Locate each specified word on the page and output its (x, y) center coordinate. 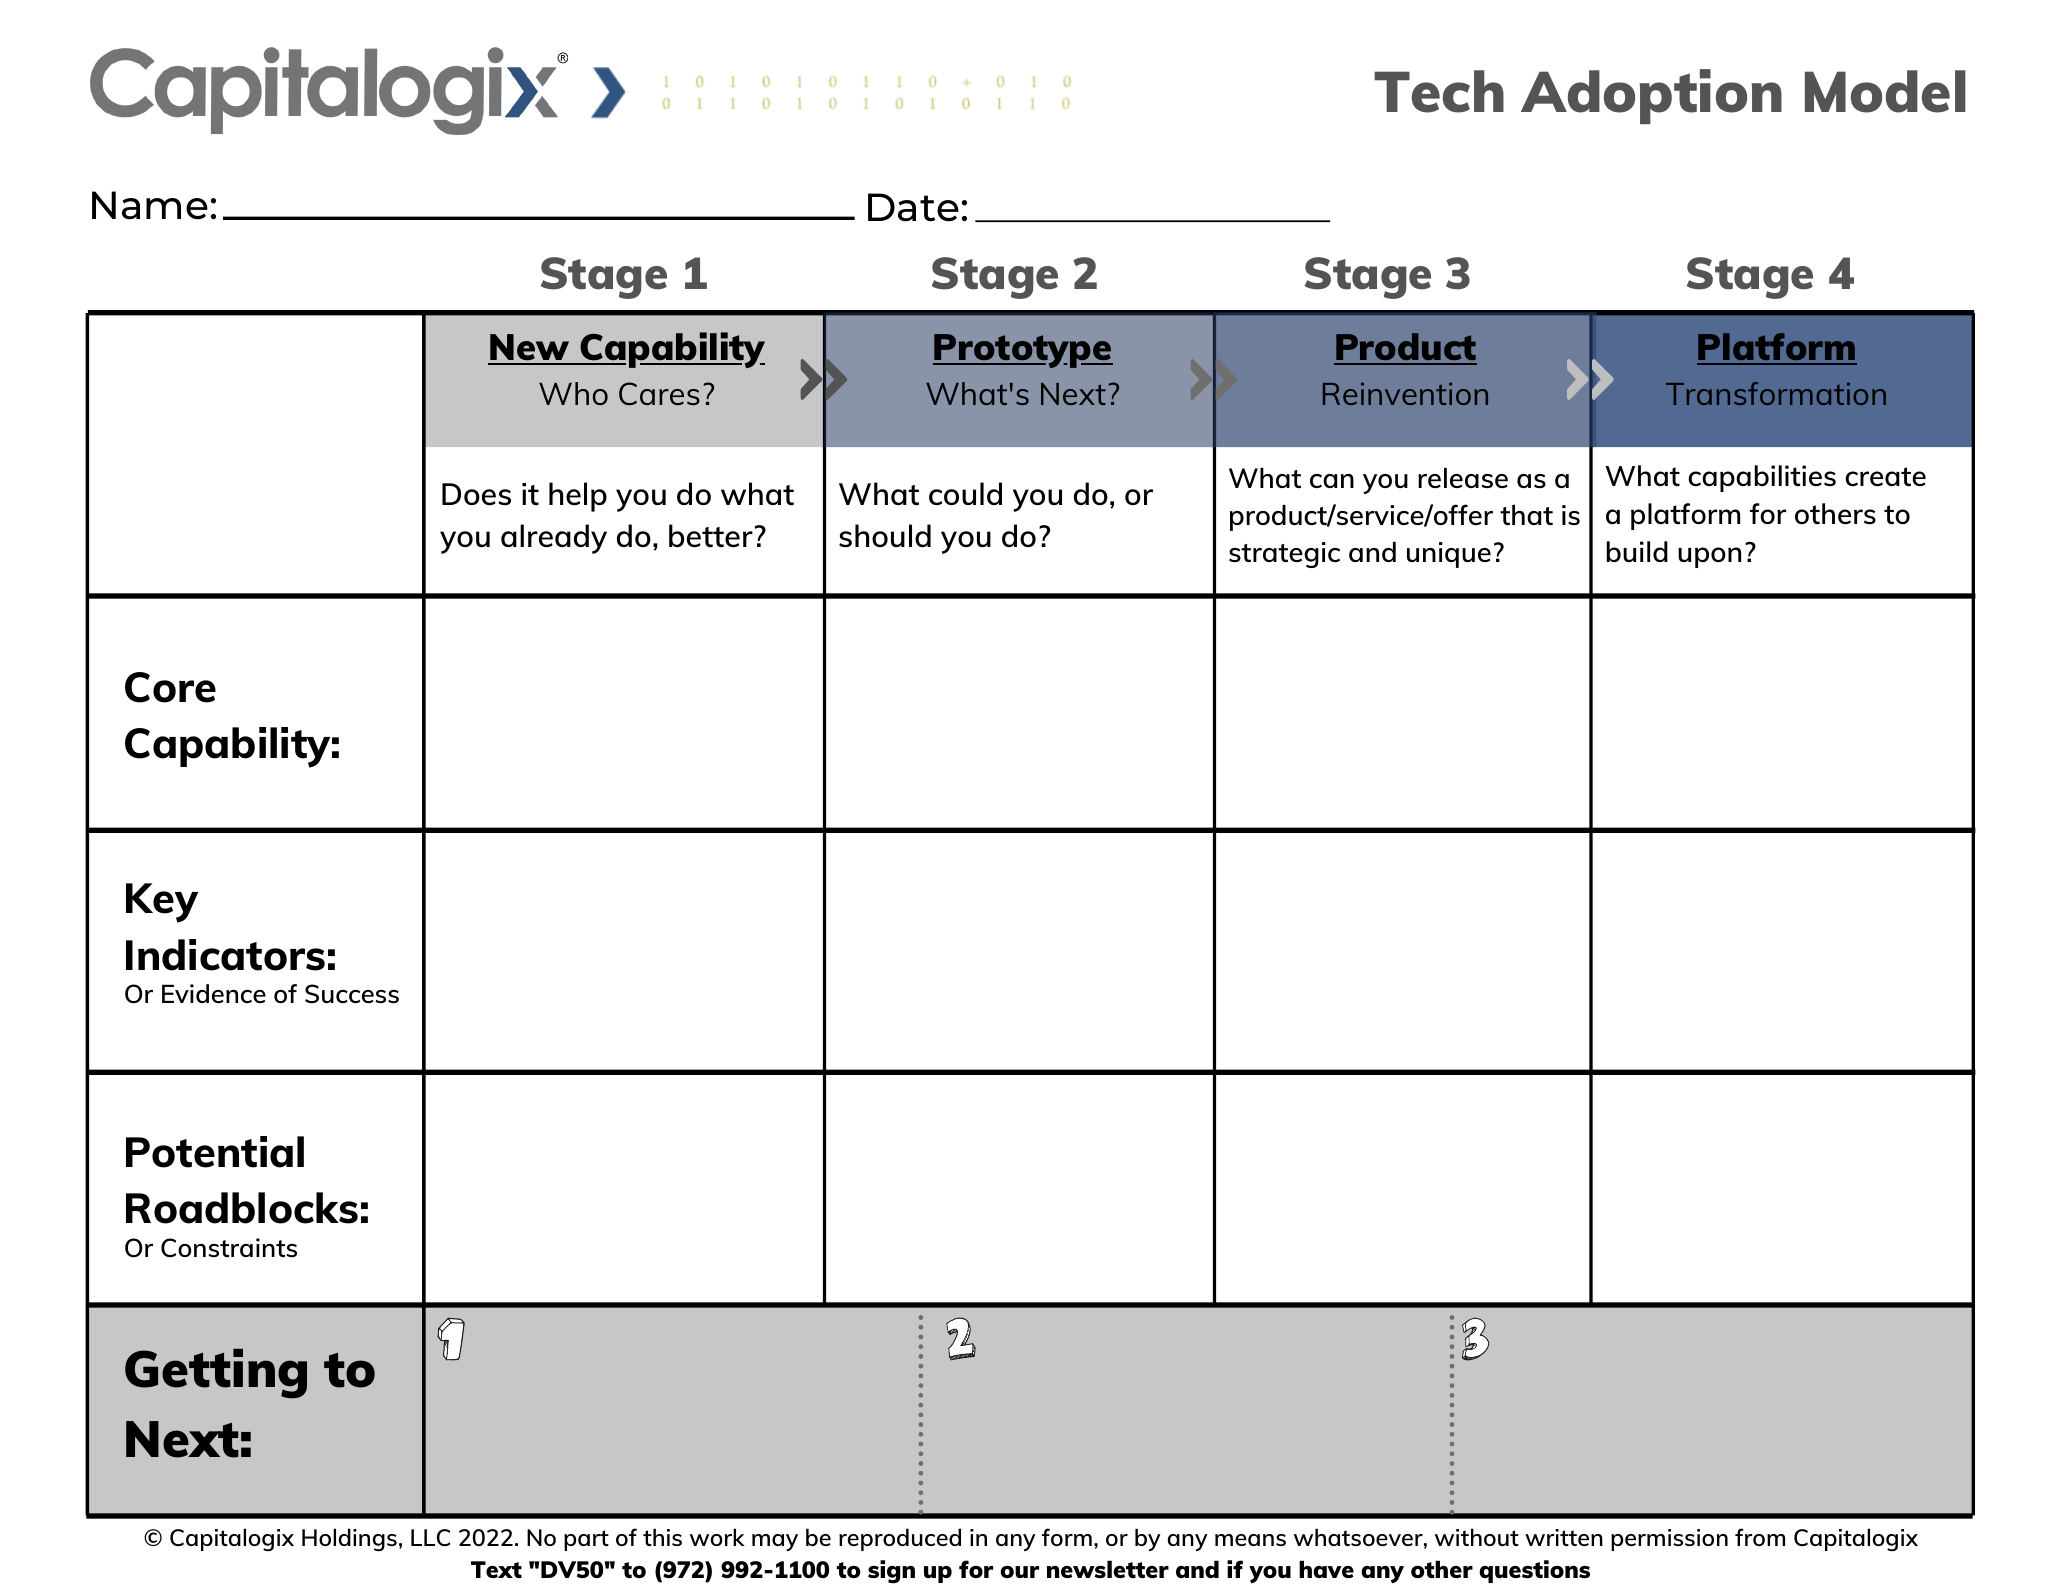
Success (352, 993)
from (1760, 1537)
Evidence (214, 993)
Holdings (349, 1540)
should (885, 535)
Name (150, 205)
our (1019, 1572)
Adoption (1651, 96)
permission (1669, 1540)
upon (1709, 557)
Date (913, 207)
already (554, 539)
